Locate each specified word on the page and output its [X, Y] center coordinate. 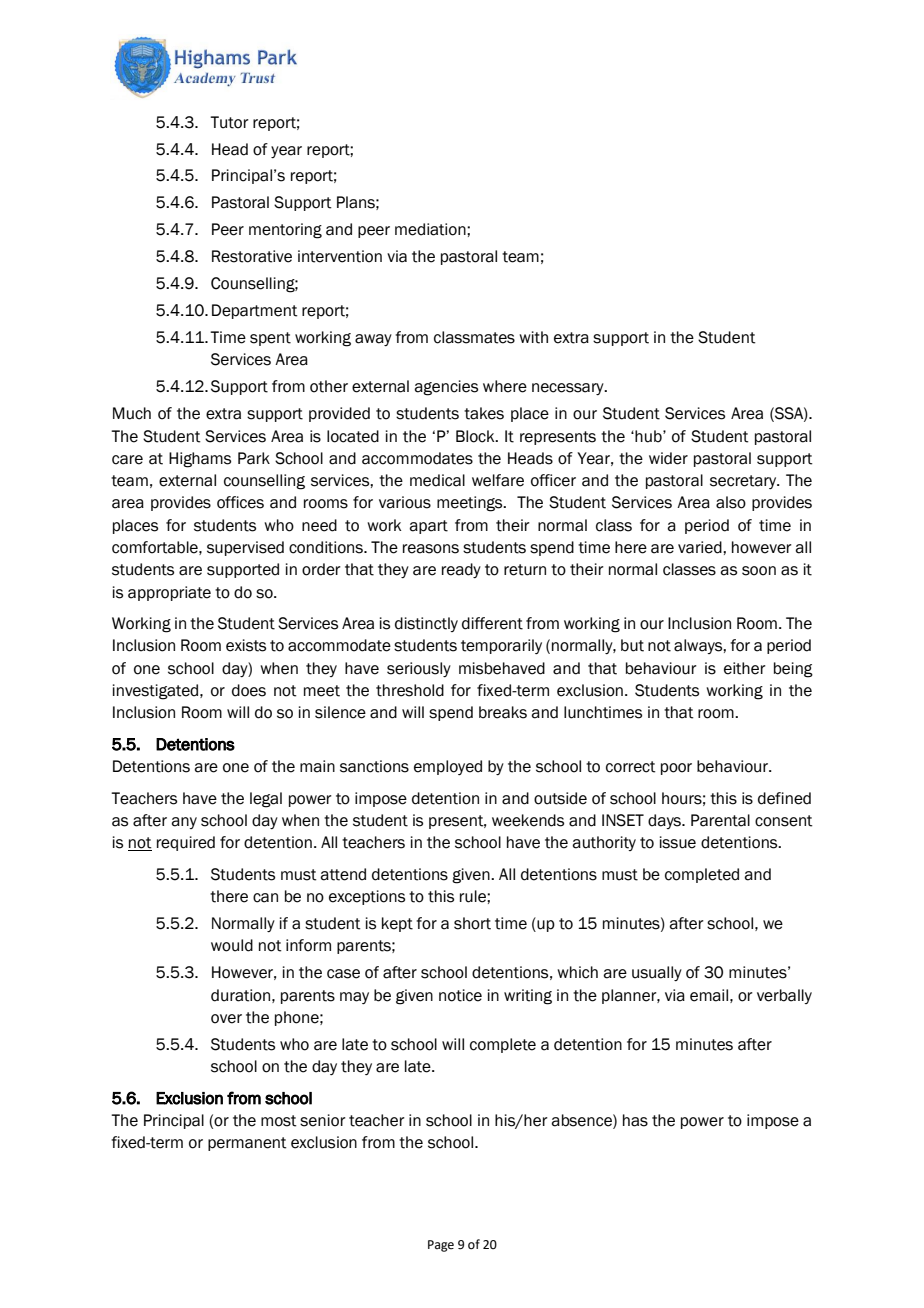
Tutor [229, 122]
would [232, 945]
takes [484, 413]
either [745, 668]
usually [657, 973]
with [533, 337]
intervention [340, 256]
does [249, 690]
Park [254, 458]
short [472, 923]
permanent [247, 1144]
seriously [419, 669]
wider [668, 458]
